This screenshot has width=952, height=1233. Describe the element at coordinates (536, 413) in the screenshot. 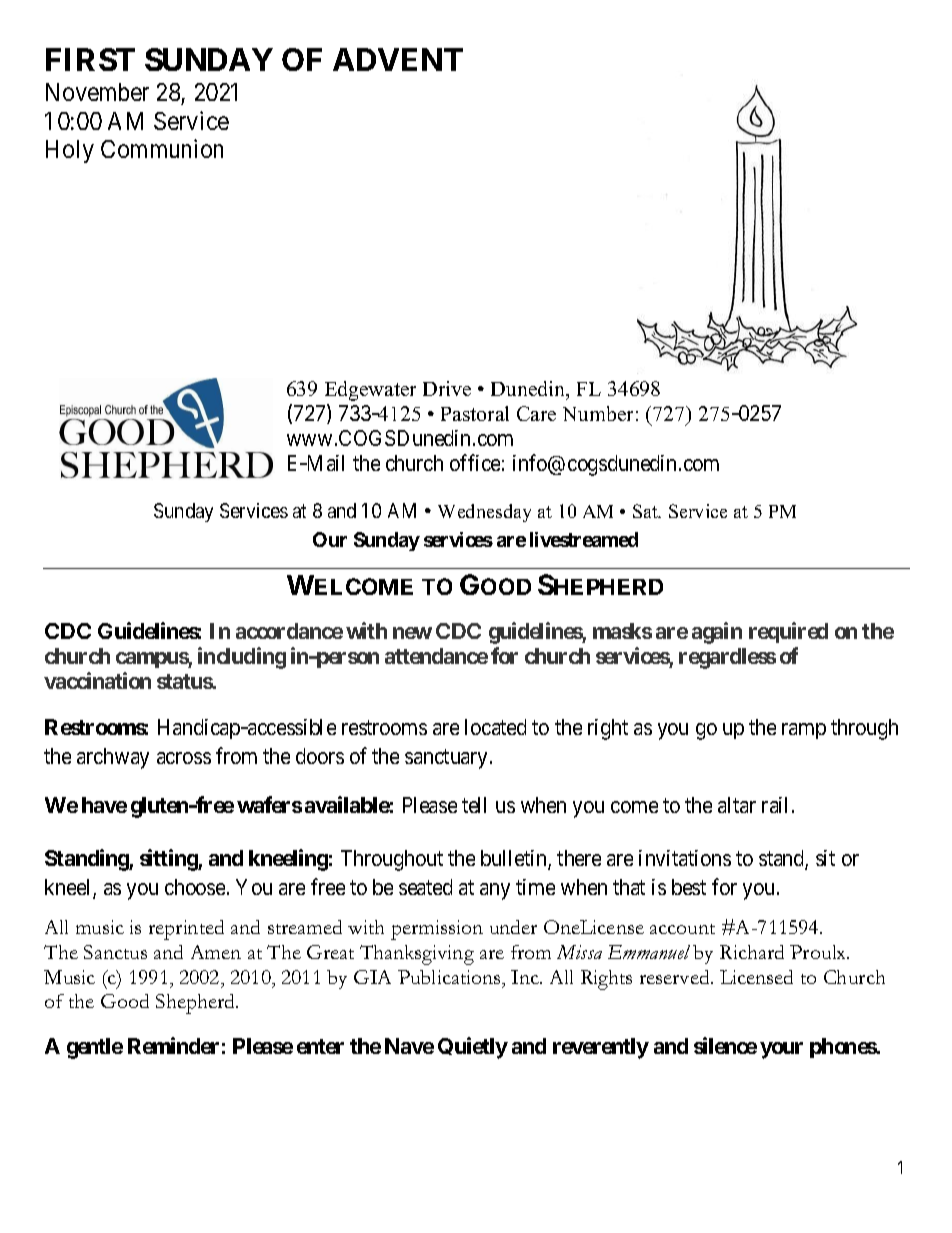

I see `Care` at that location.
